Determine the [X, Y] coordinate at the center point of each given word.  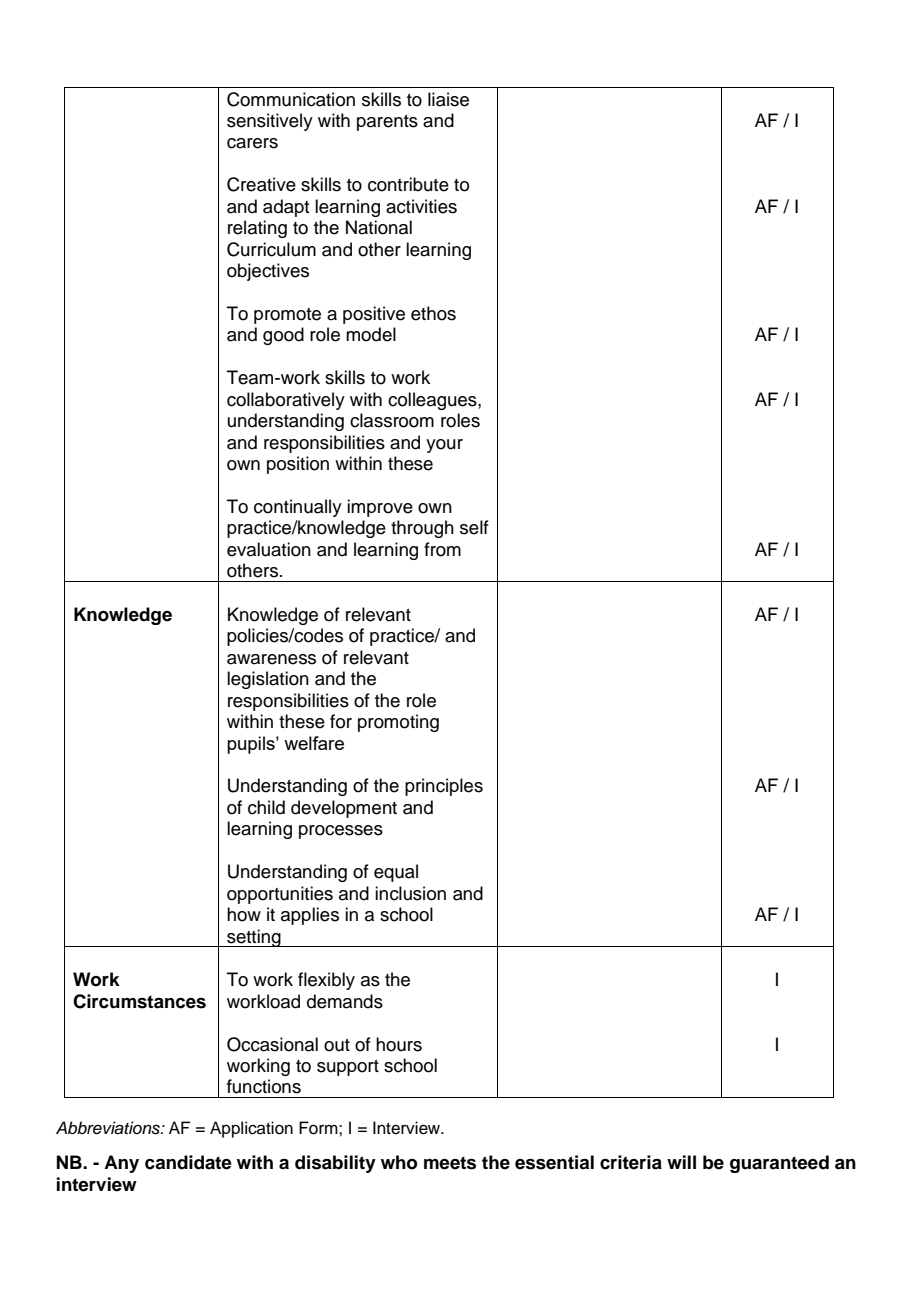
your [444, 446]
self [474, 527]
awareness [271, 659]
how [244, 914]
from [442, 549]
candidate [188, 1162]
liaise [448, 99]
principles [444, 787]
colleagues [433, 401]
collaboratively [286, 401]
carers [252, 143]
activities [421, 206]
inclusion [410, 893]
